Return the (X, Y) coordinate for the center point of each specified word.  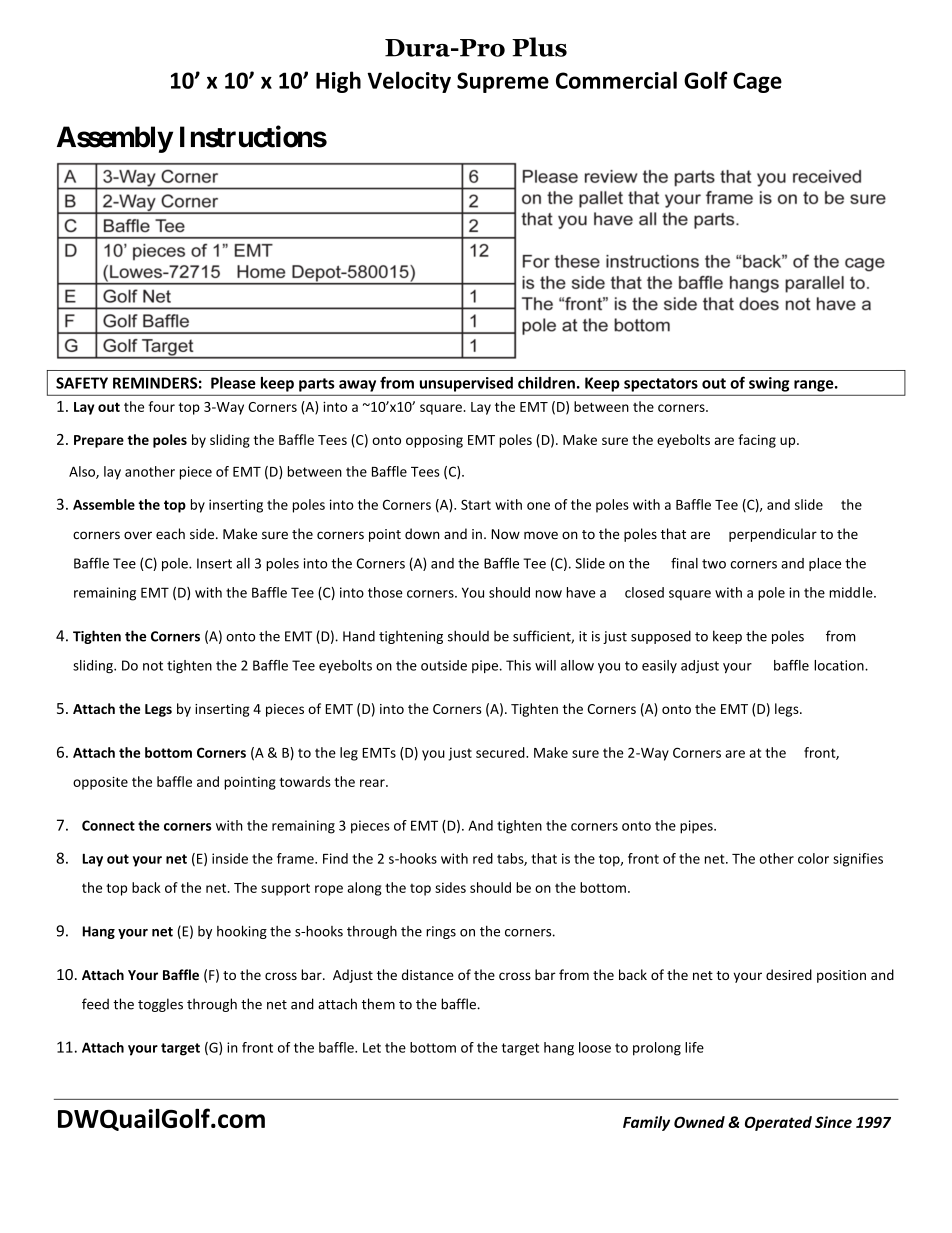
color (813, 858)
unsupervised (466, 384)
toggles (160, 1005)
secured (501, 752)
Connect (108, 825)
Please (233, 383)
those (385, 592)
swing (769, 384)
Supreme (503, 82)
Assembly (115, 139)
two (714, 564)
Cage (757, 82)
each (170, 533)
